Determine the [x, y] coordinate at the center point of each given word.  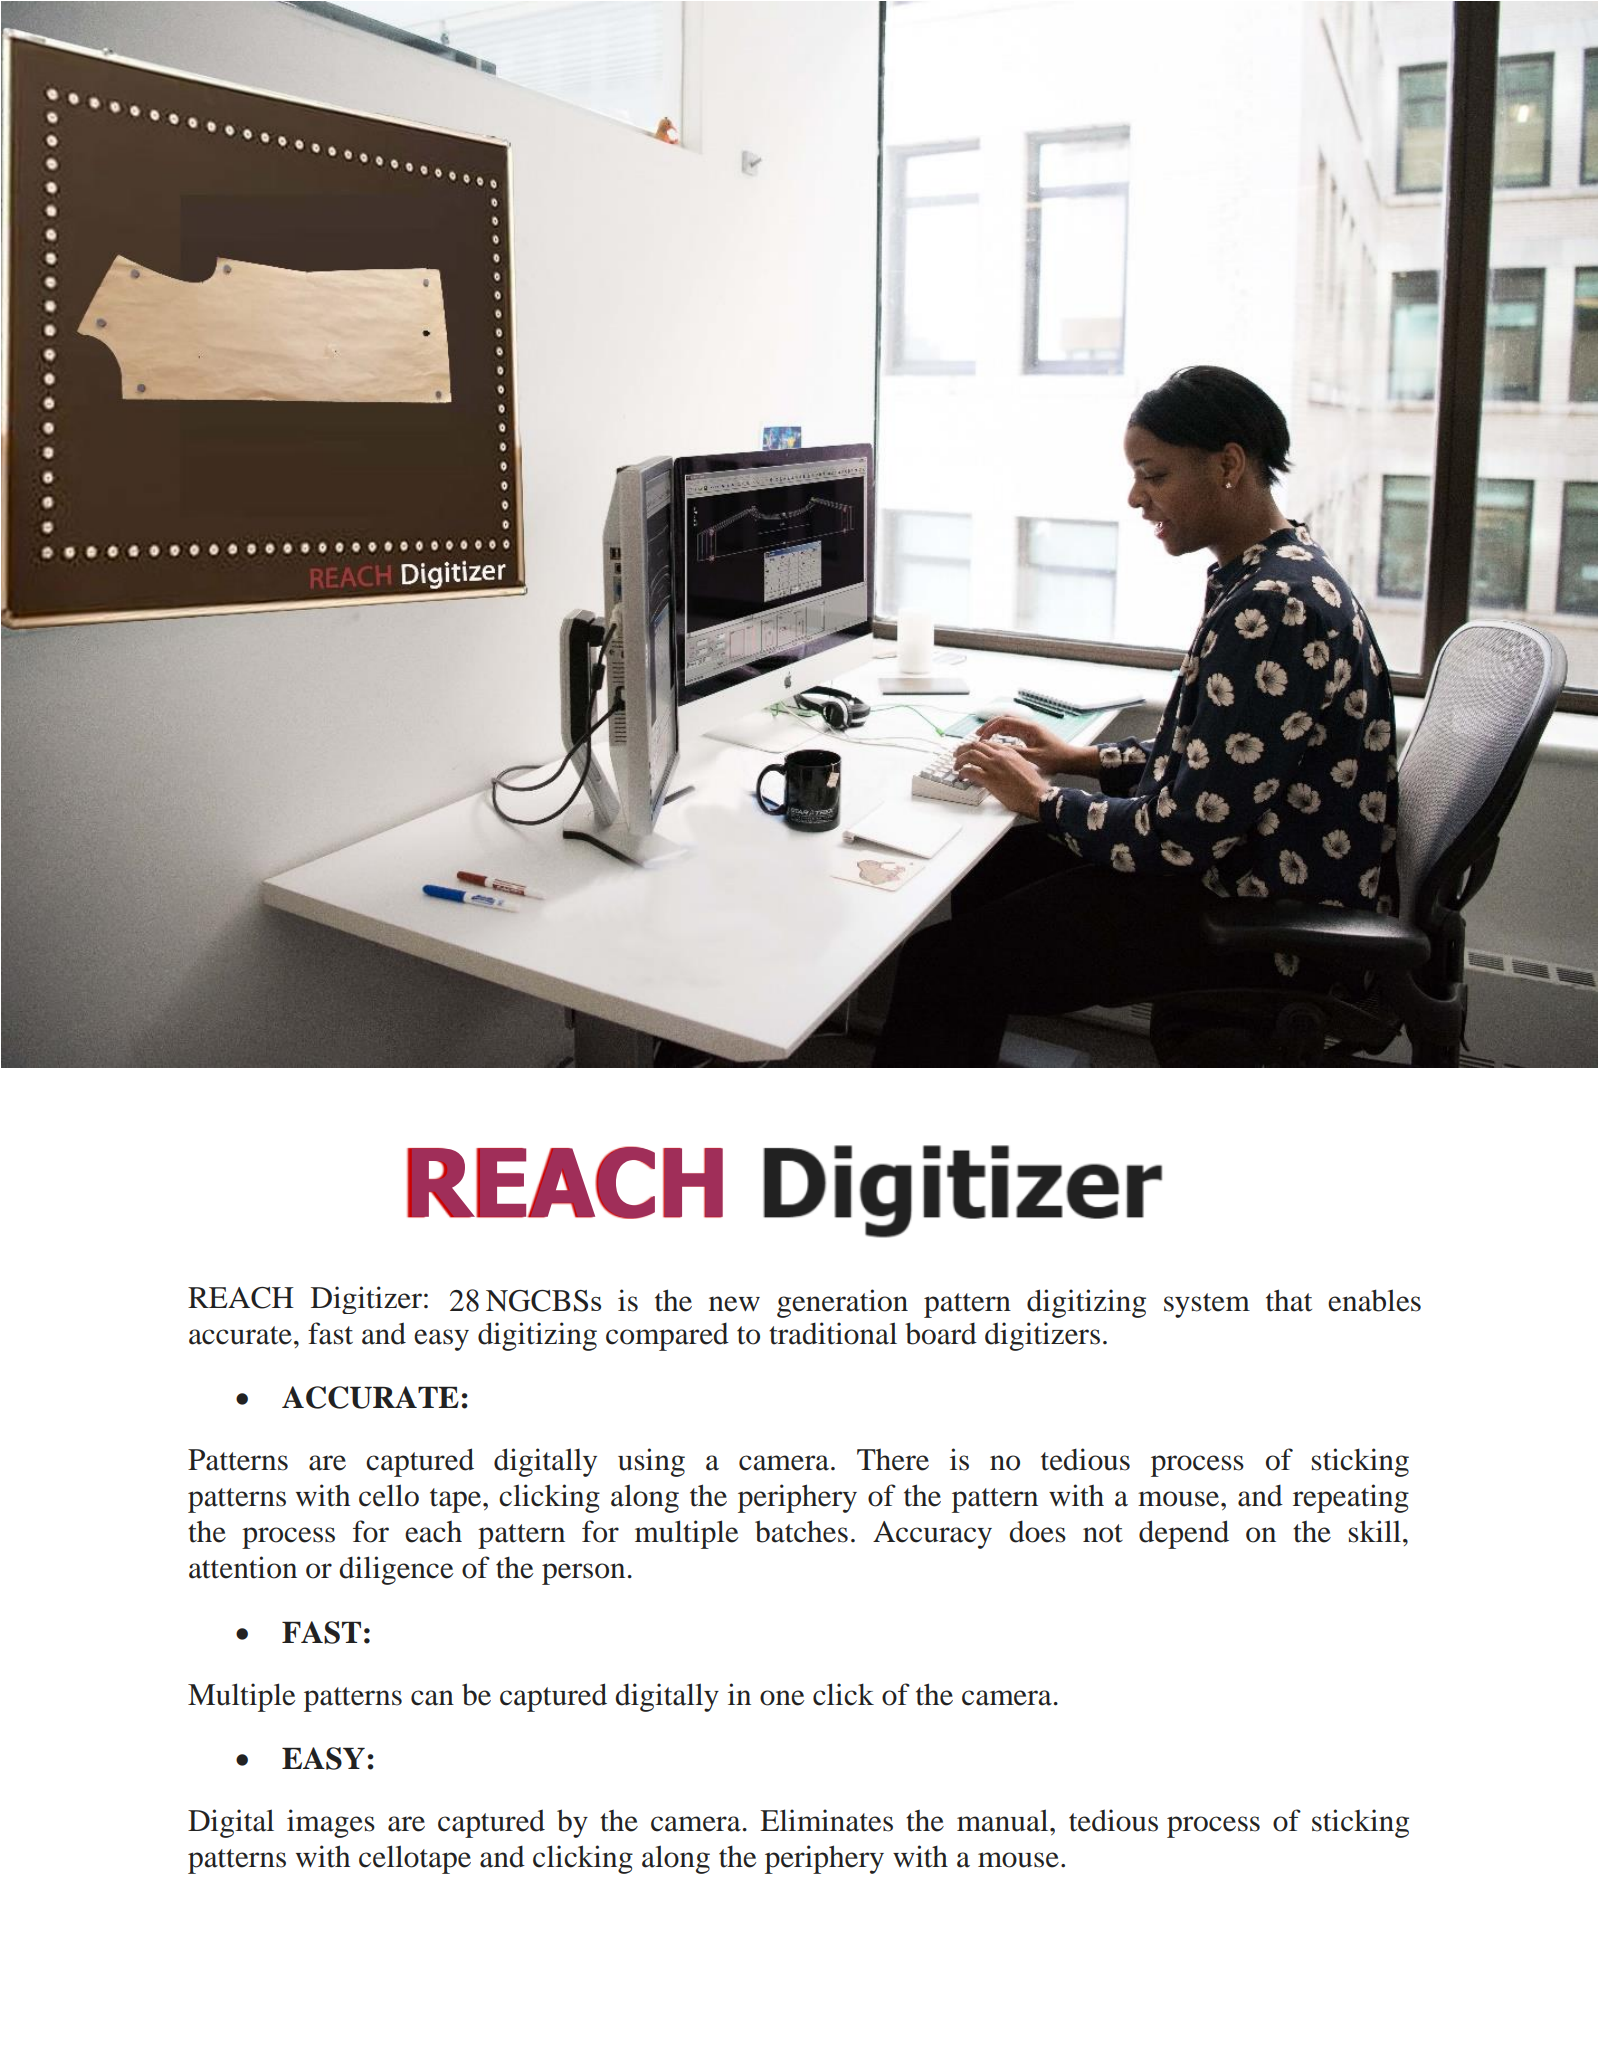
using [651, 1462]
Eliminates [826, 1820]
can [432, 1698]
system [1207, 1305]
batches [801, 1531]
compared [667, 1336]
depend [1184, 1534]
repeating [1351, 1498]
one [782, 1698]
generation [842, 1303]
